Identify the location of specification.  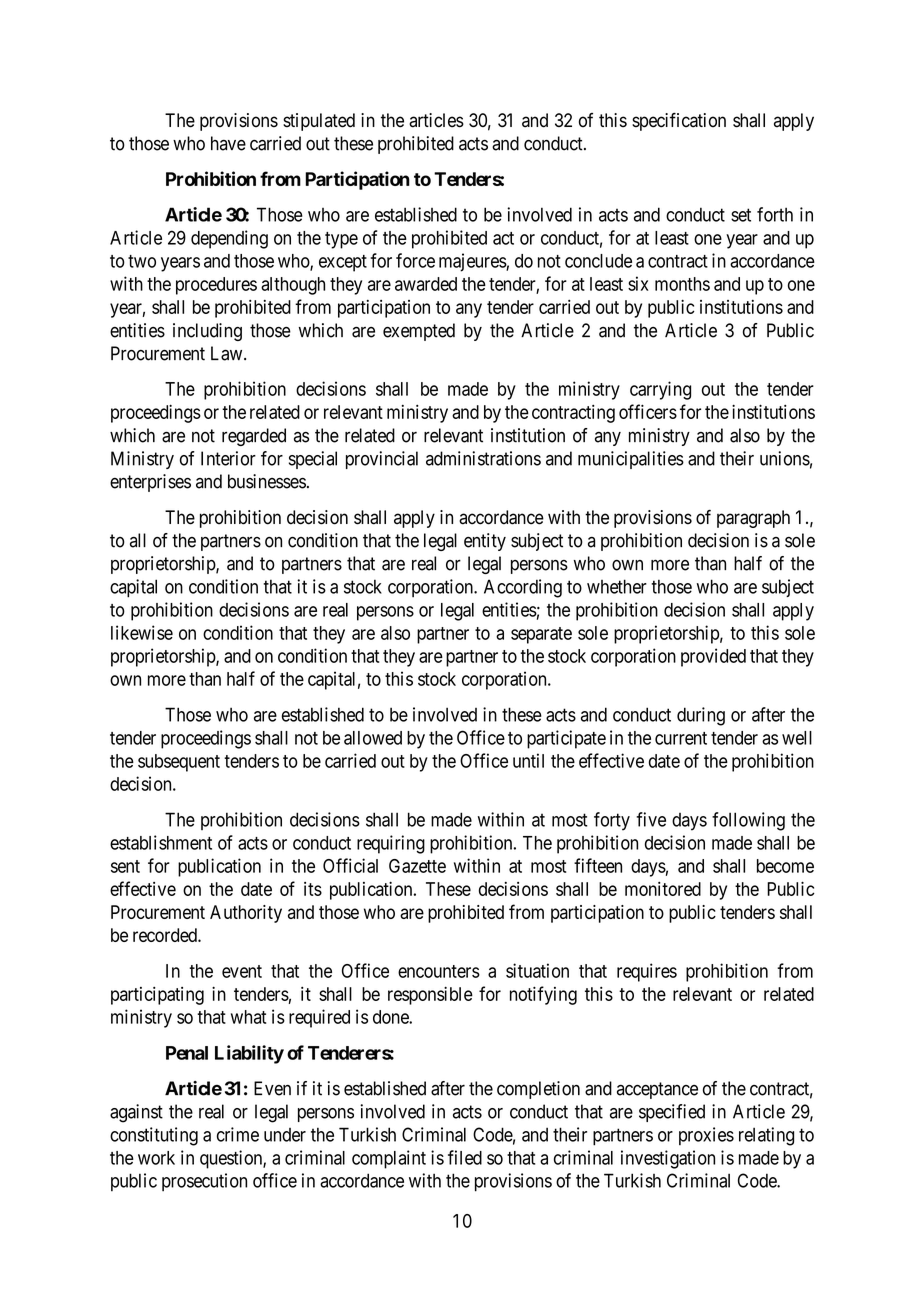
(679, 122).
